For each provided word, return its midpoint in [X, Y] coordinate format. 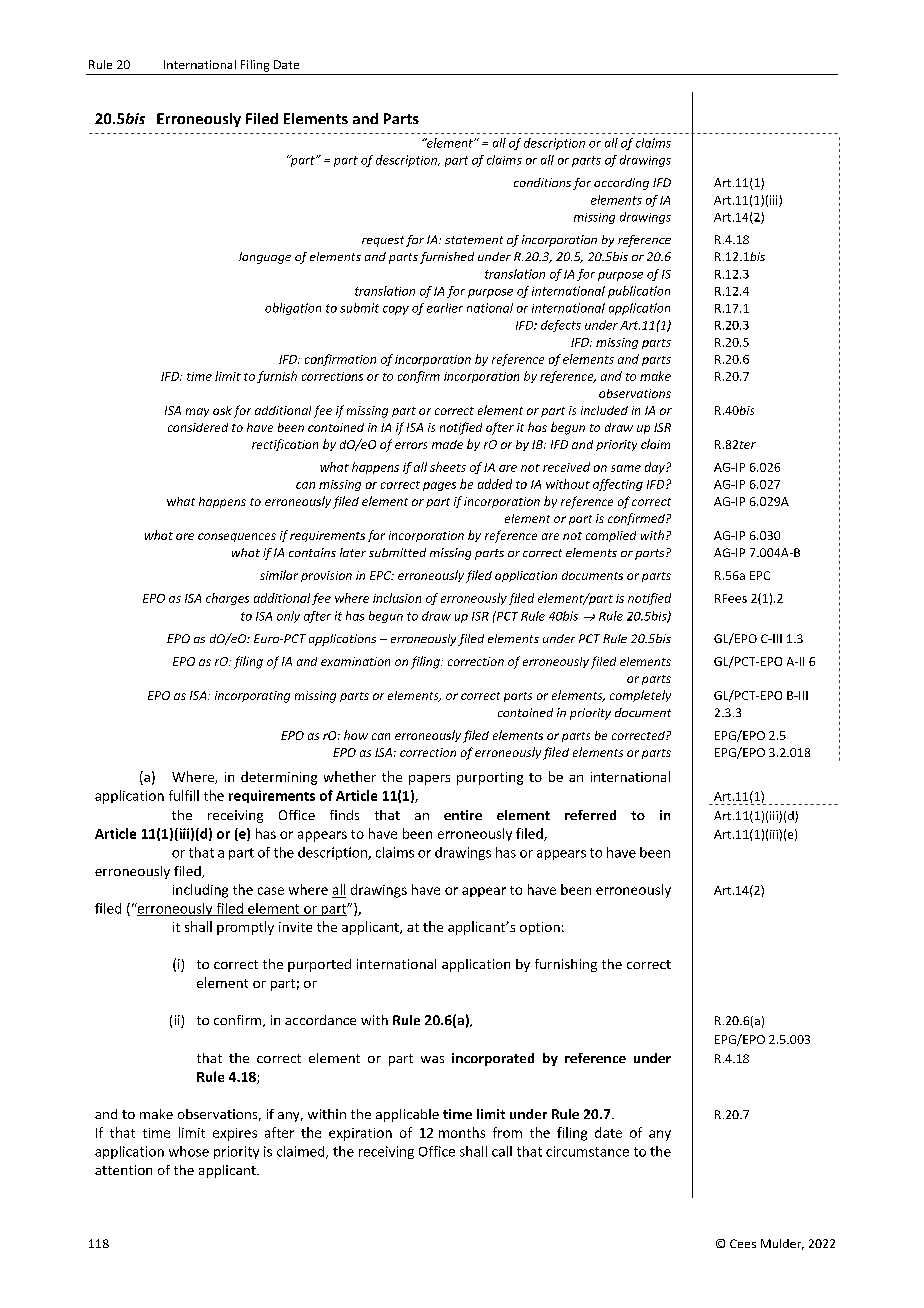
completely [640, 696]
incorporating [252, 697]
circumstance [587, 1151]
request [383, 241]
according [621, 184]
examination [355, 661]
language [265, 258]
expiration [360, 1134]
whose [189, 1151]
